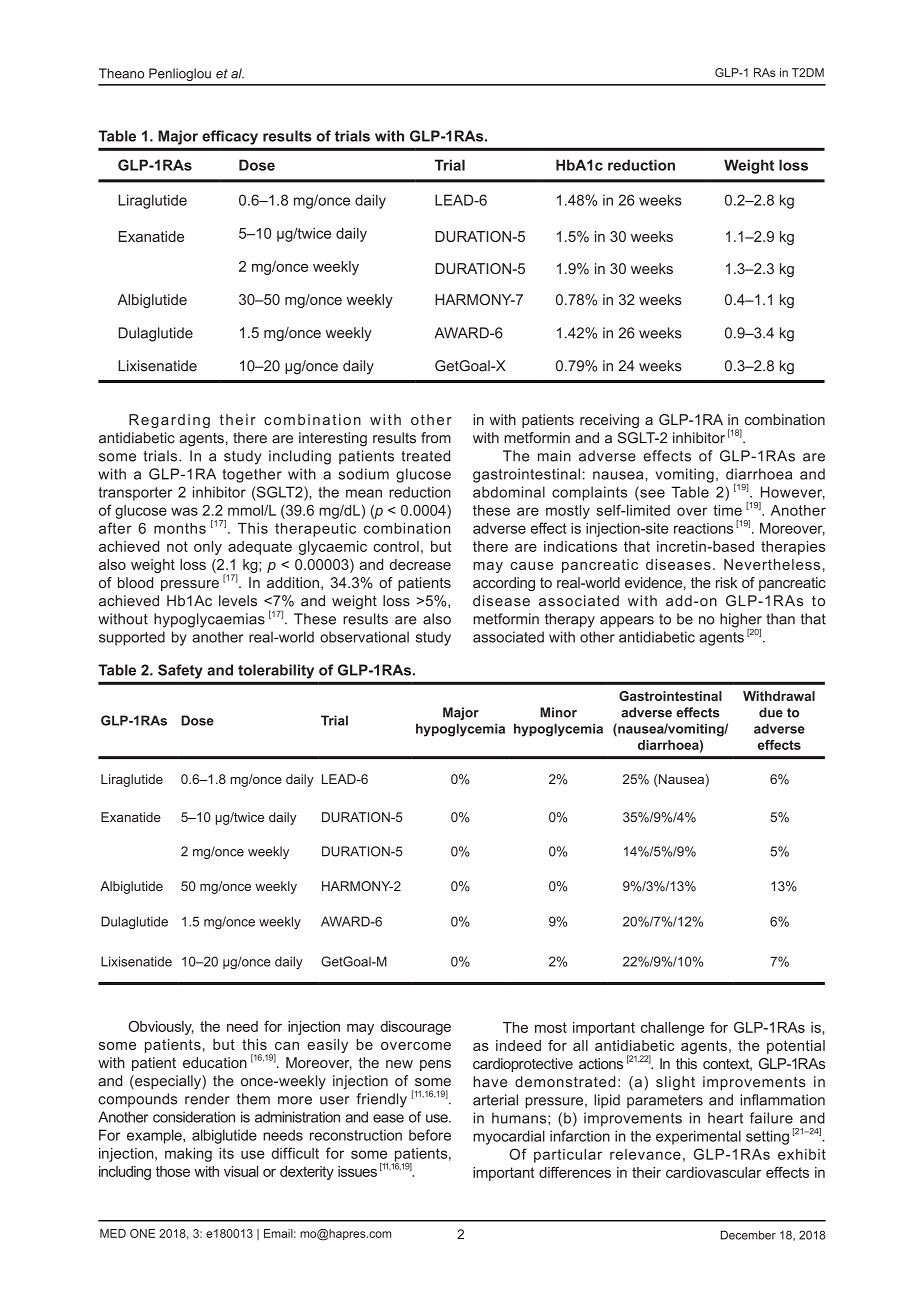  I want to click on see, so click(651, 492).
